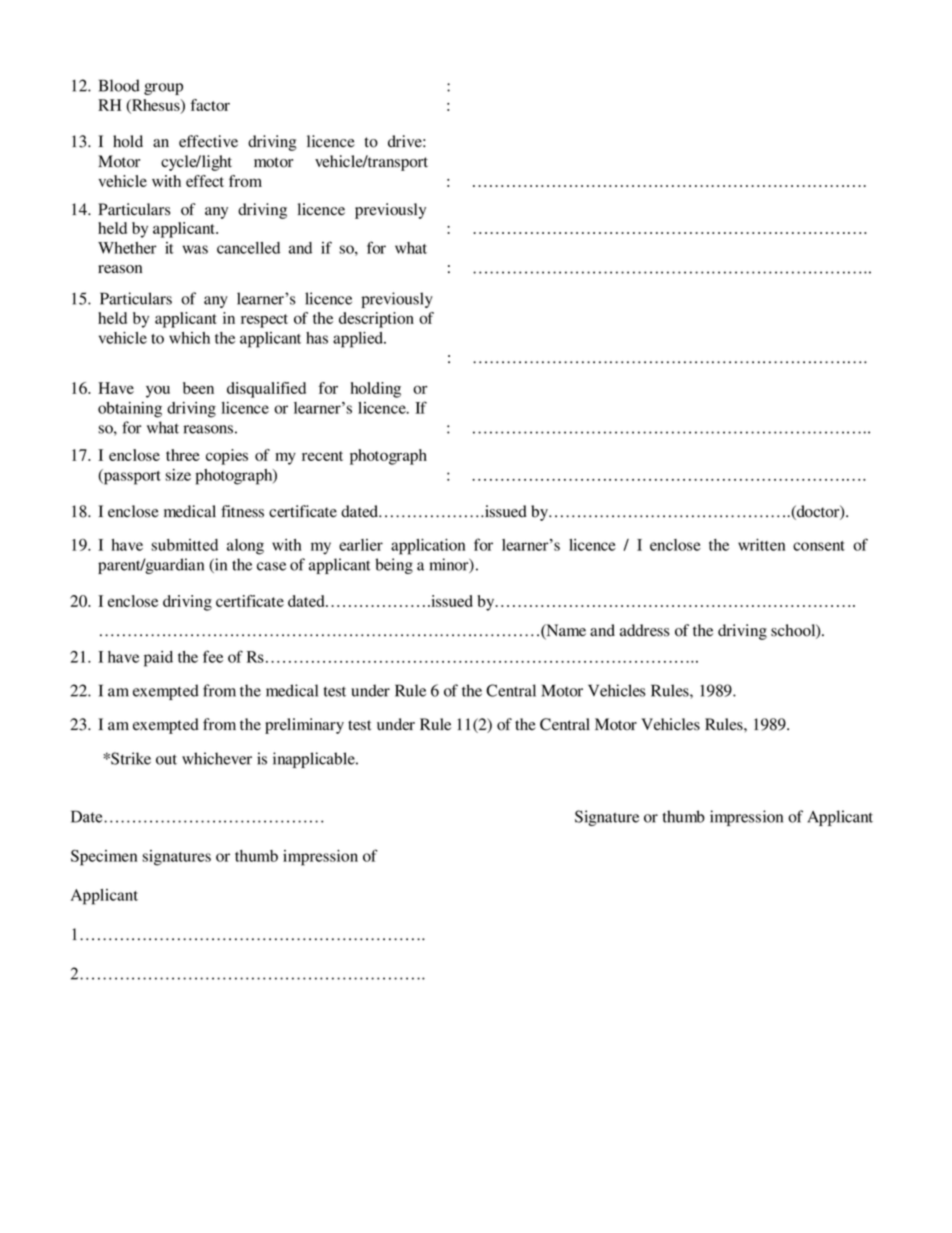 This screenshot has height=1233, width=952. Describe the element at coordinates (210, 105) in the screenshot. I see `factor` at that location.
